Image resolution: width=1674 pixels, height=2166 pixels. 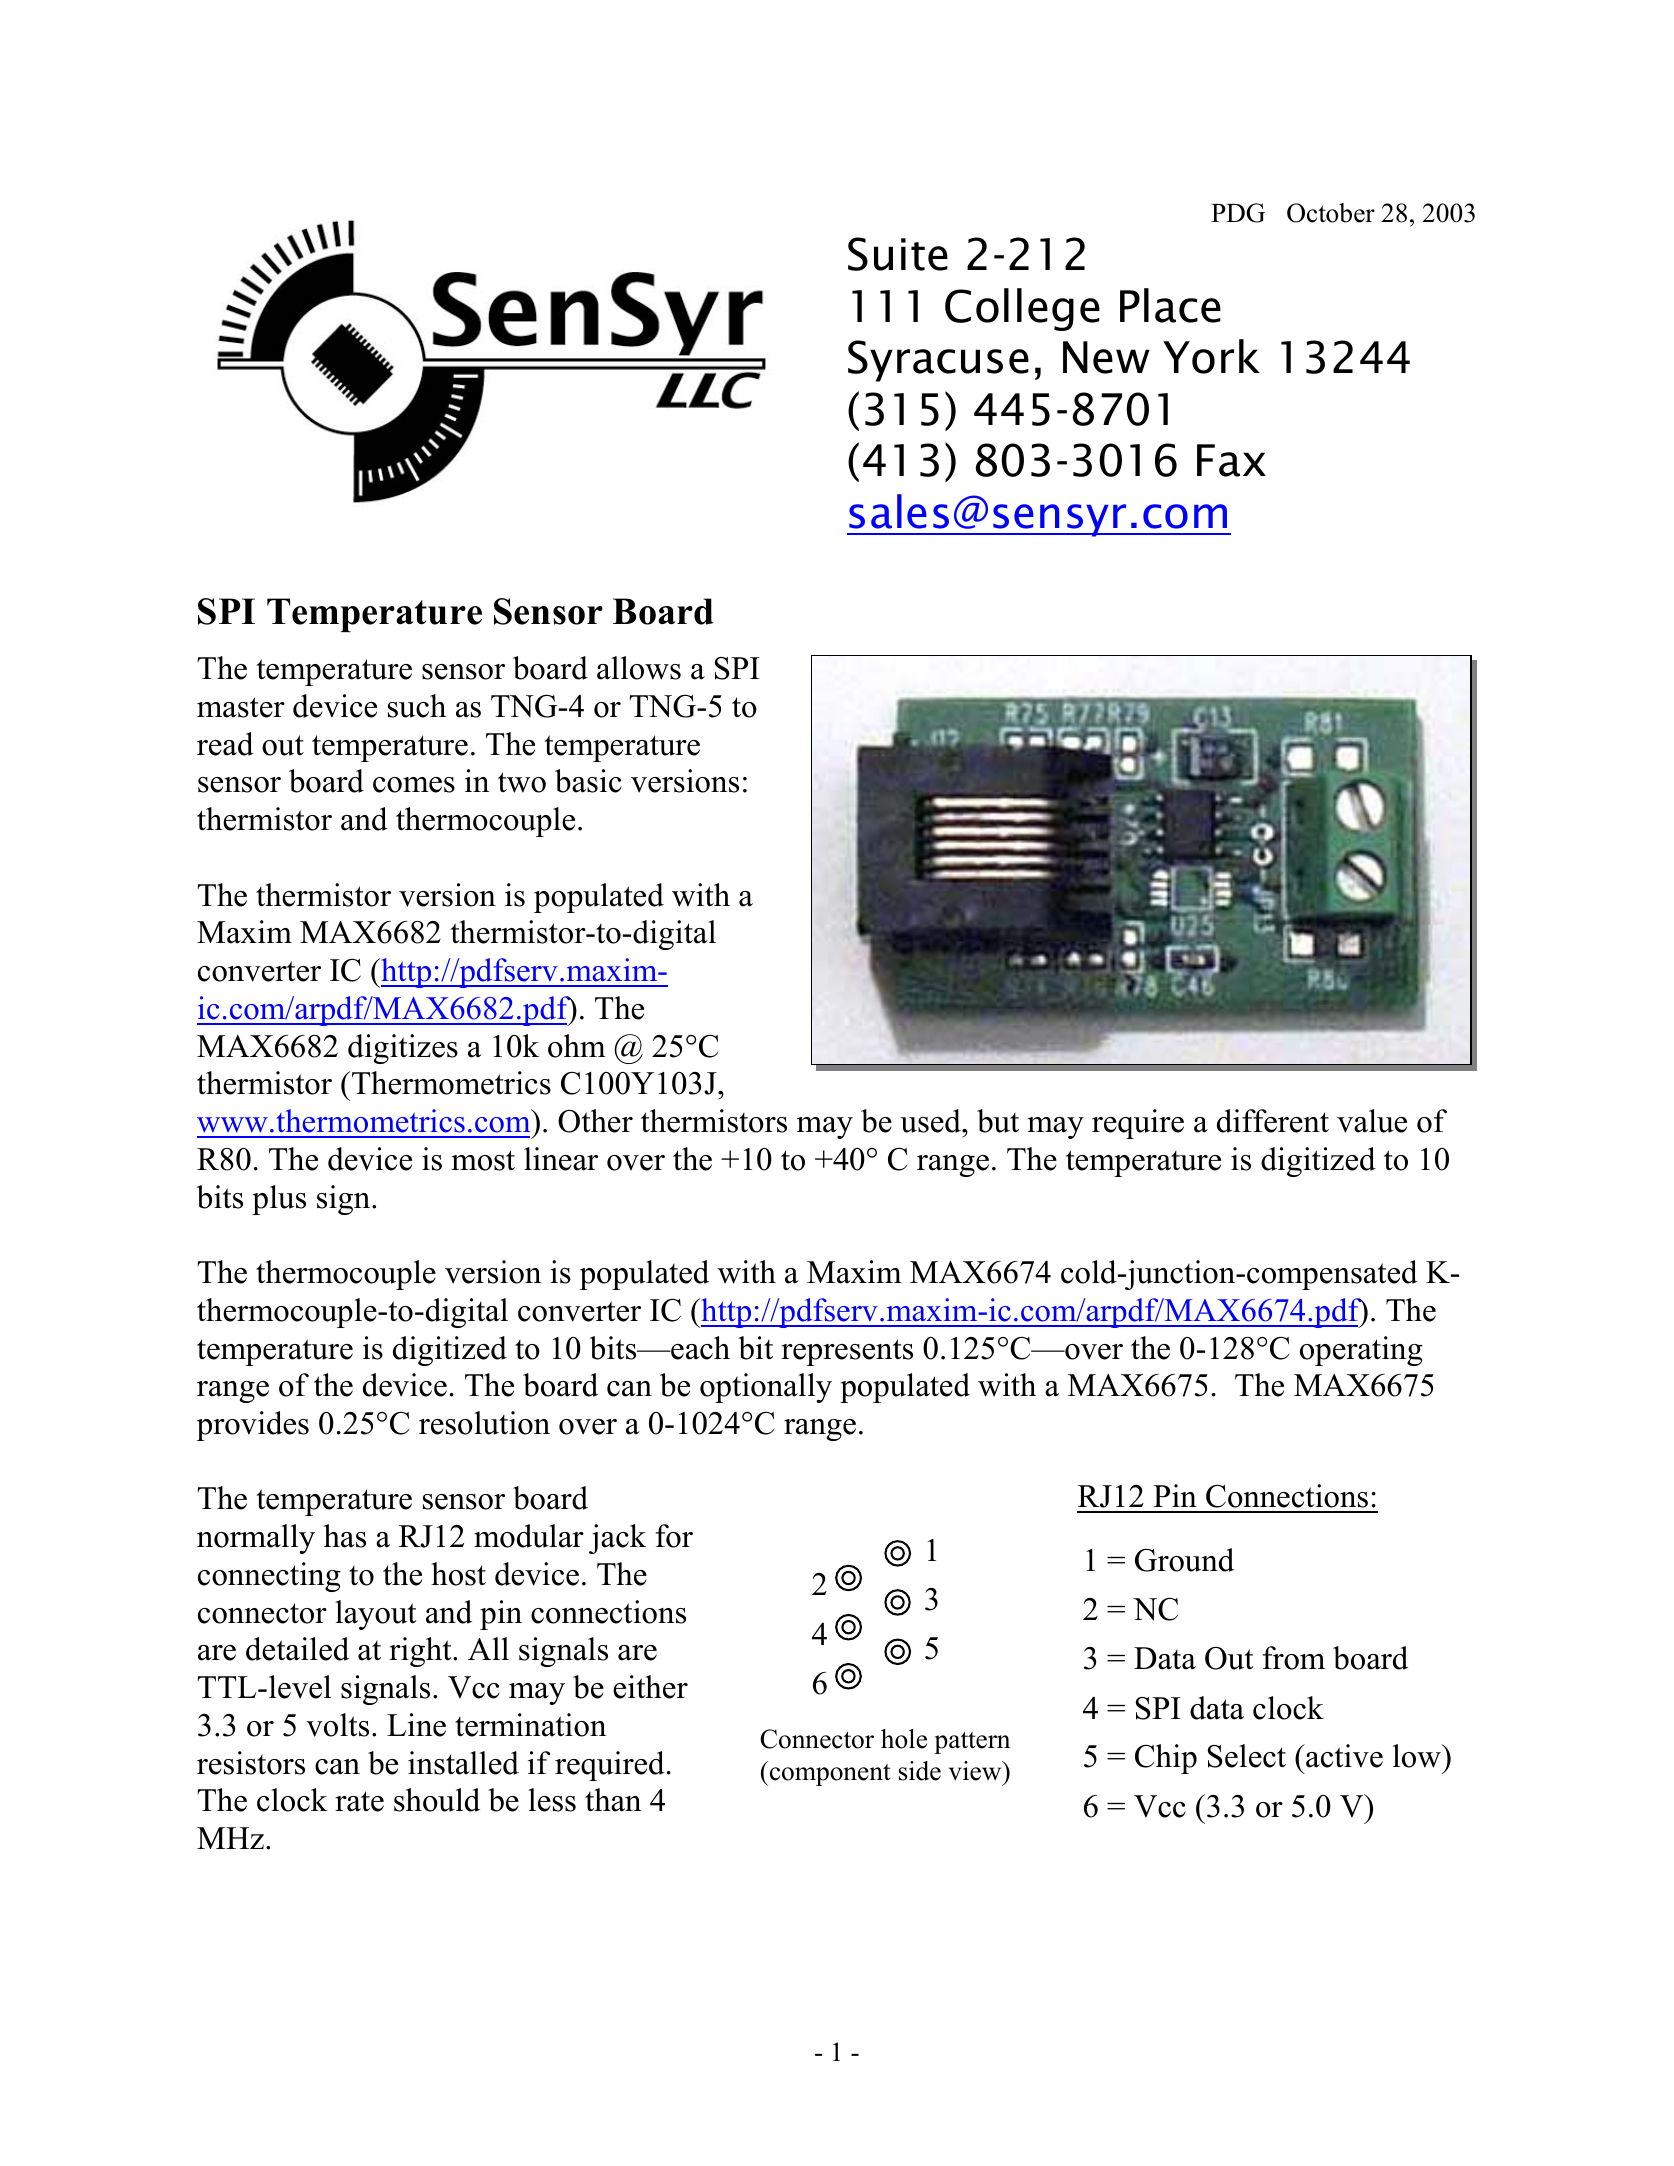 I want to click on volts, so click(x=337, y=1725).
